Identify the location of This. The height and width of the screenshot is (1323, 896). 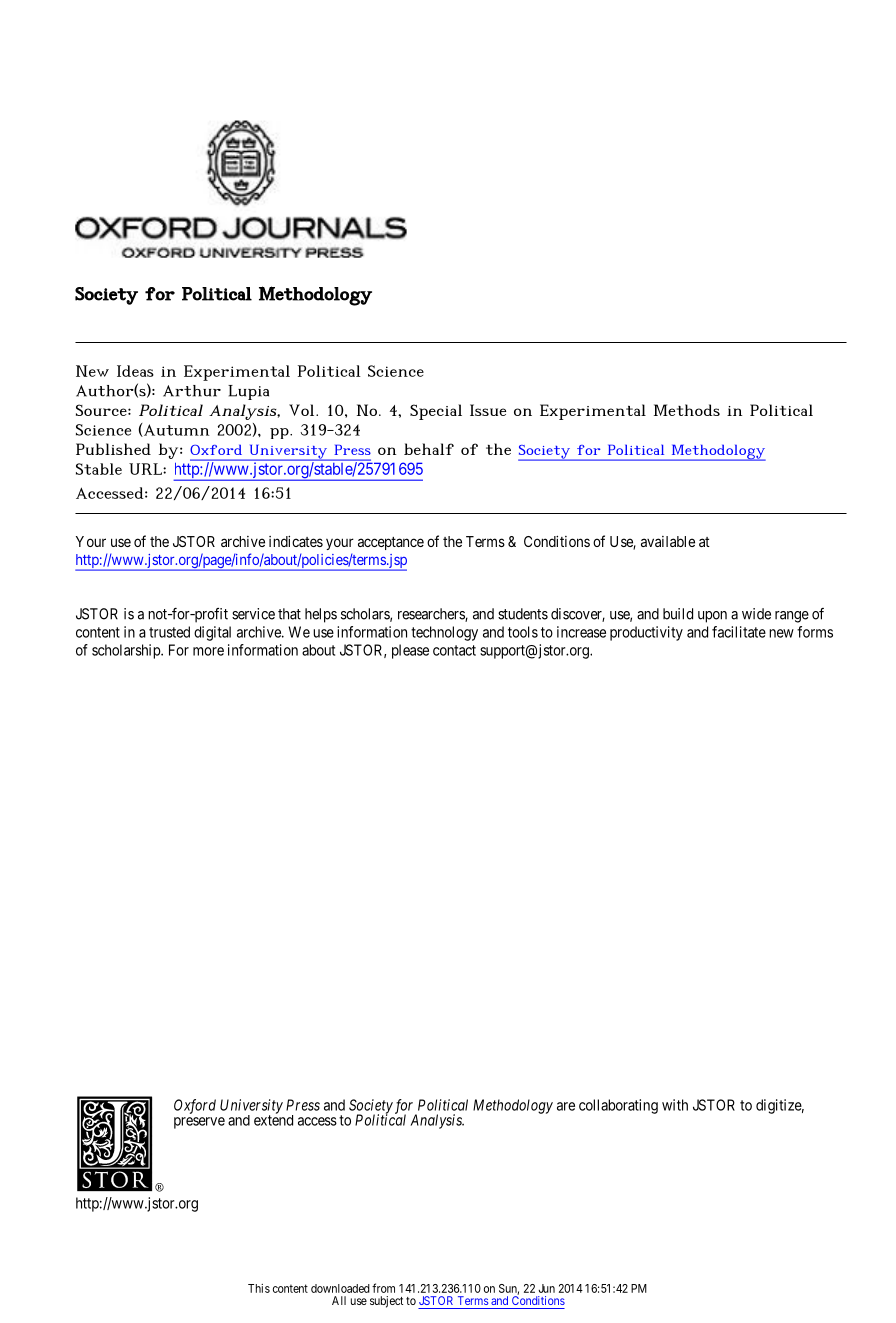
(259, 1288).
